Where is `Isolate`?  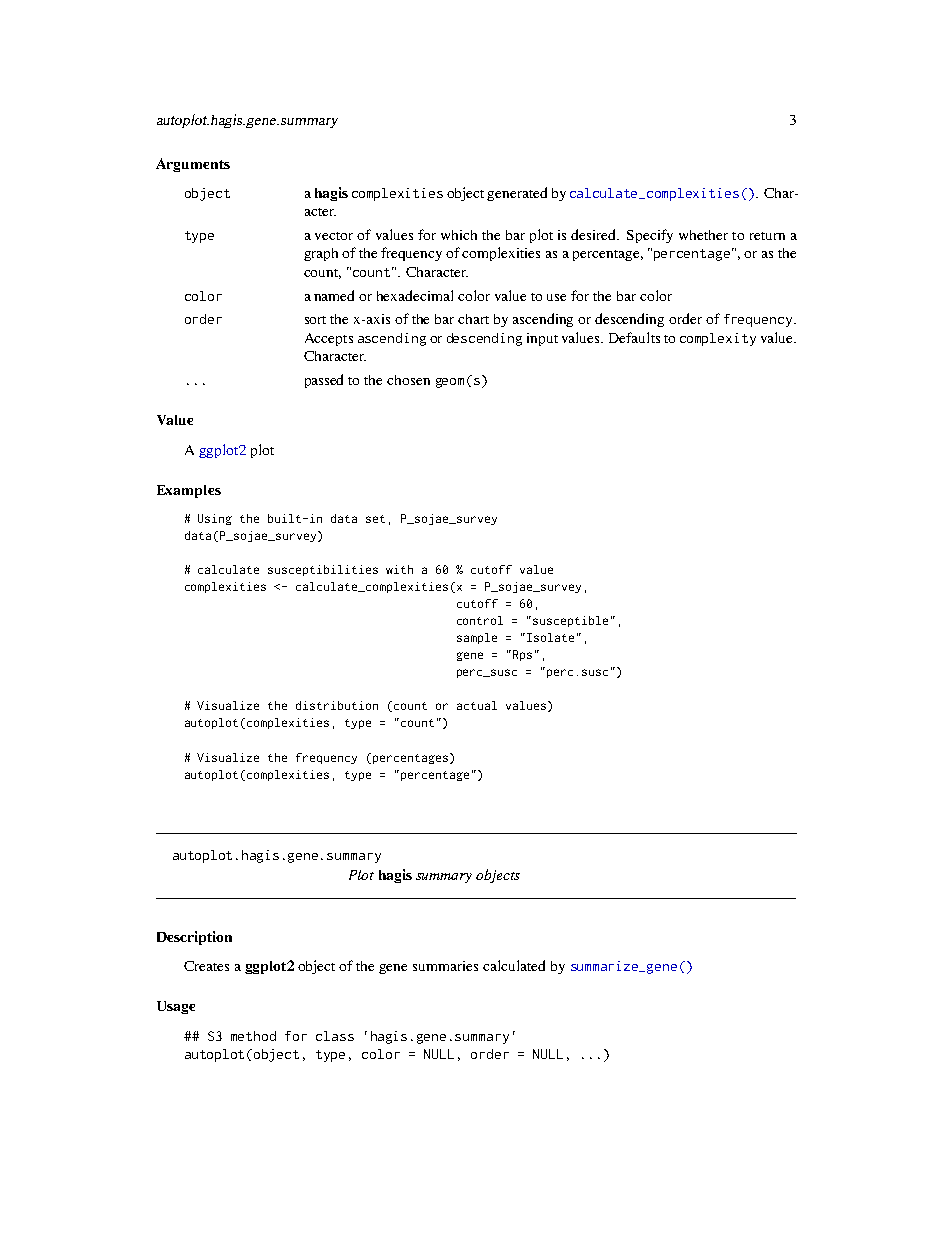
Isolate is located at coordinates (549, 637).
